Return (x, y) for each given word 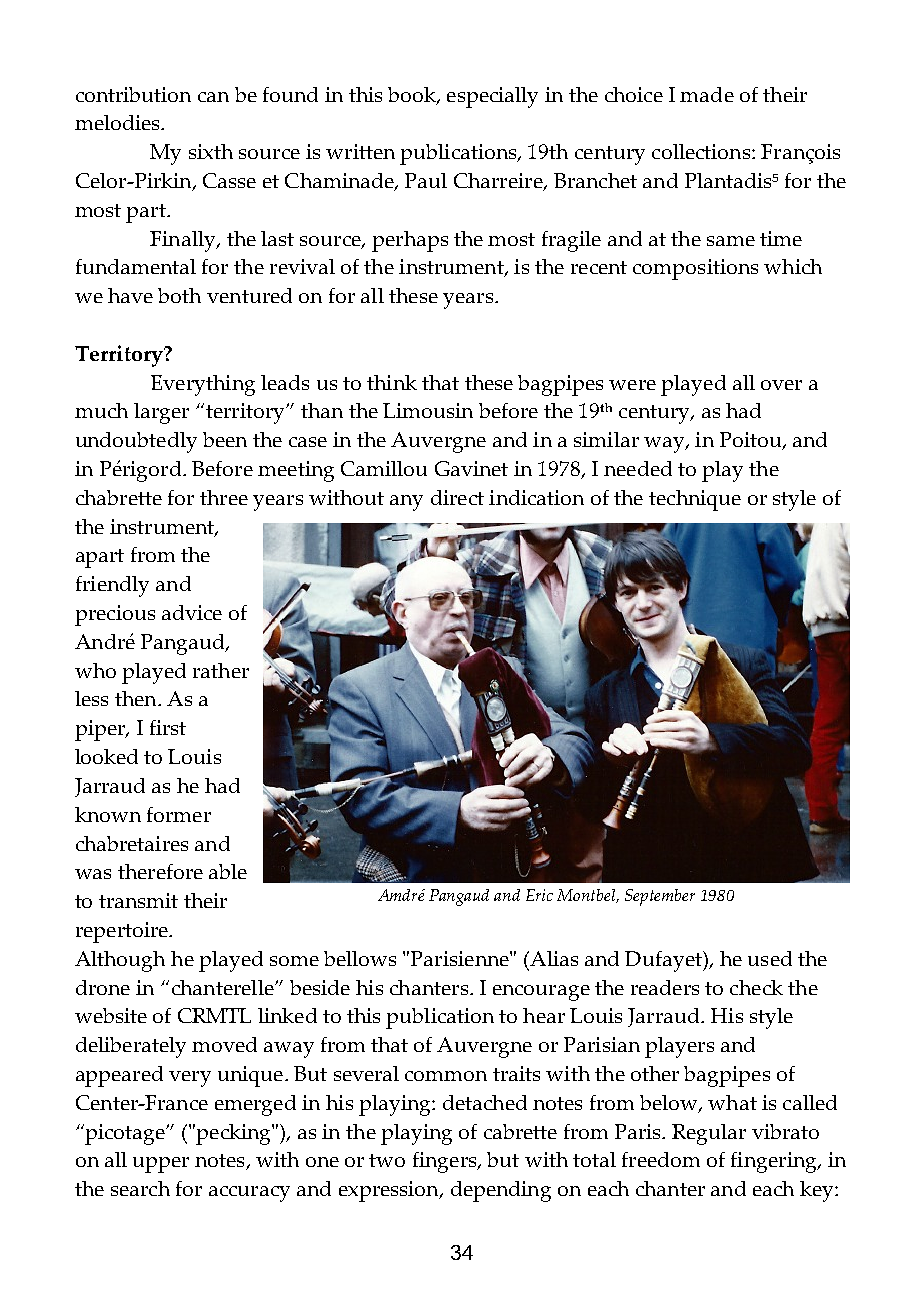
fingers (446, 1162)
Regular (709, 1134)
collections (702, 151)
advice (192, 612)
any (406, 503)
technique (695, 500)
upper (161, 1165)
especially (492, 97)
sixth (211, 151)
